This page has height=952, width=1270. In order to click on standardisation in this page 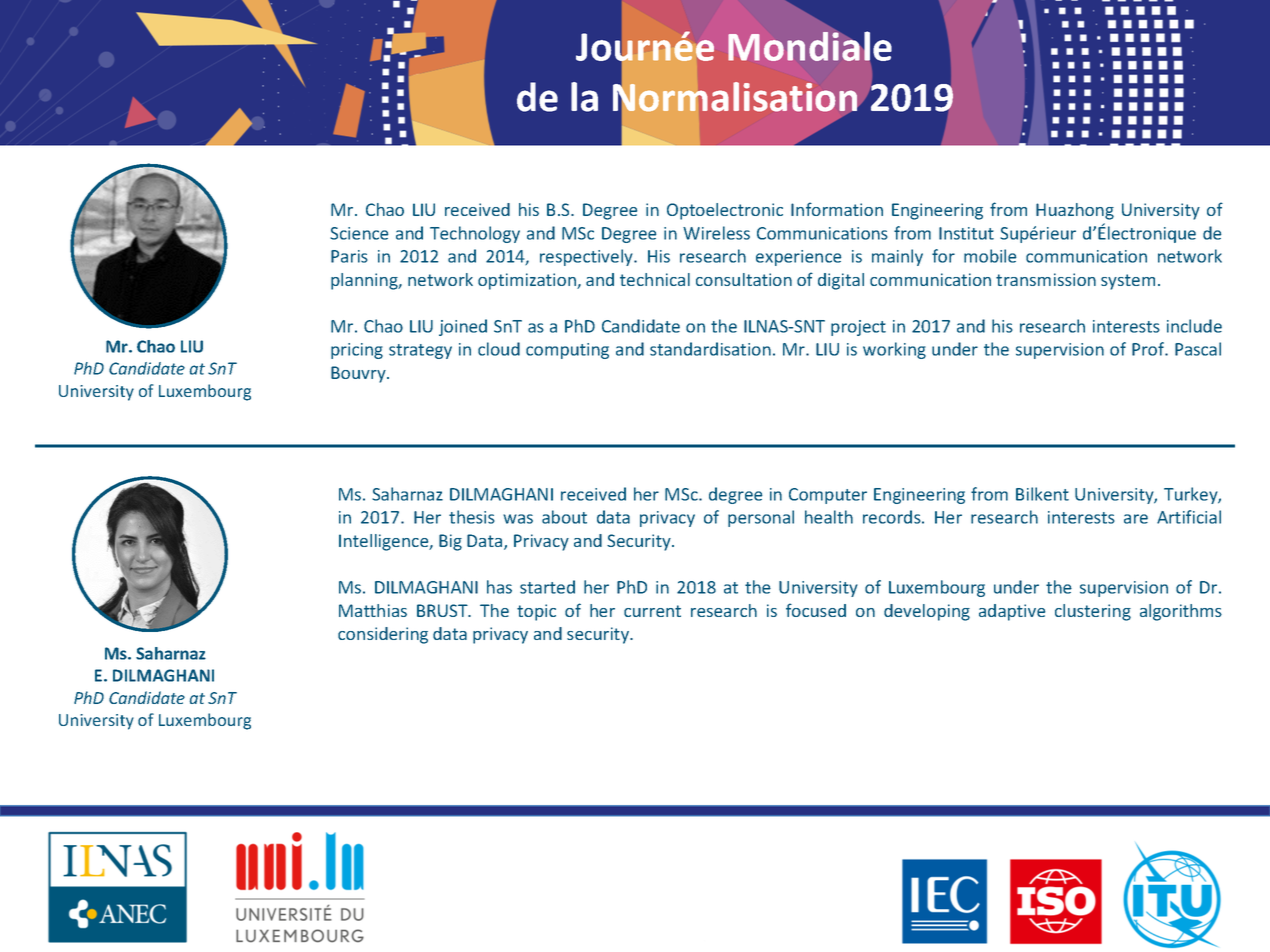, I will do `click(710, 349)`.
